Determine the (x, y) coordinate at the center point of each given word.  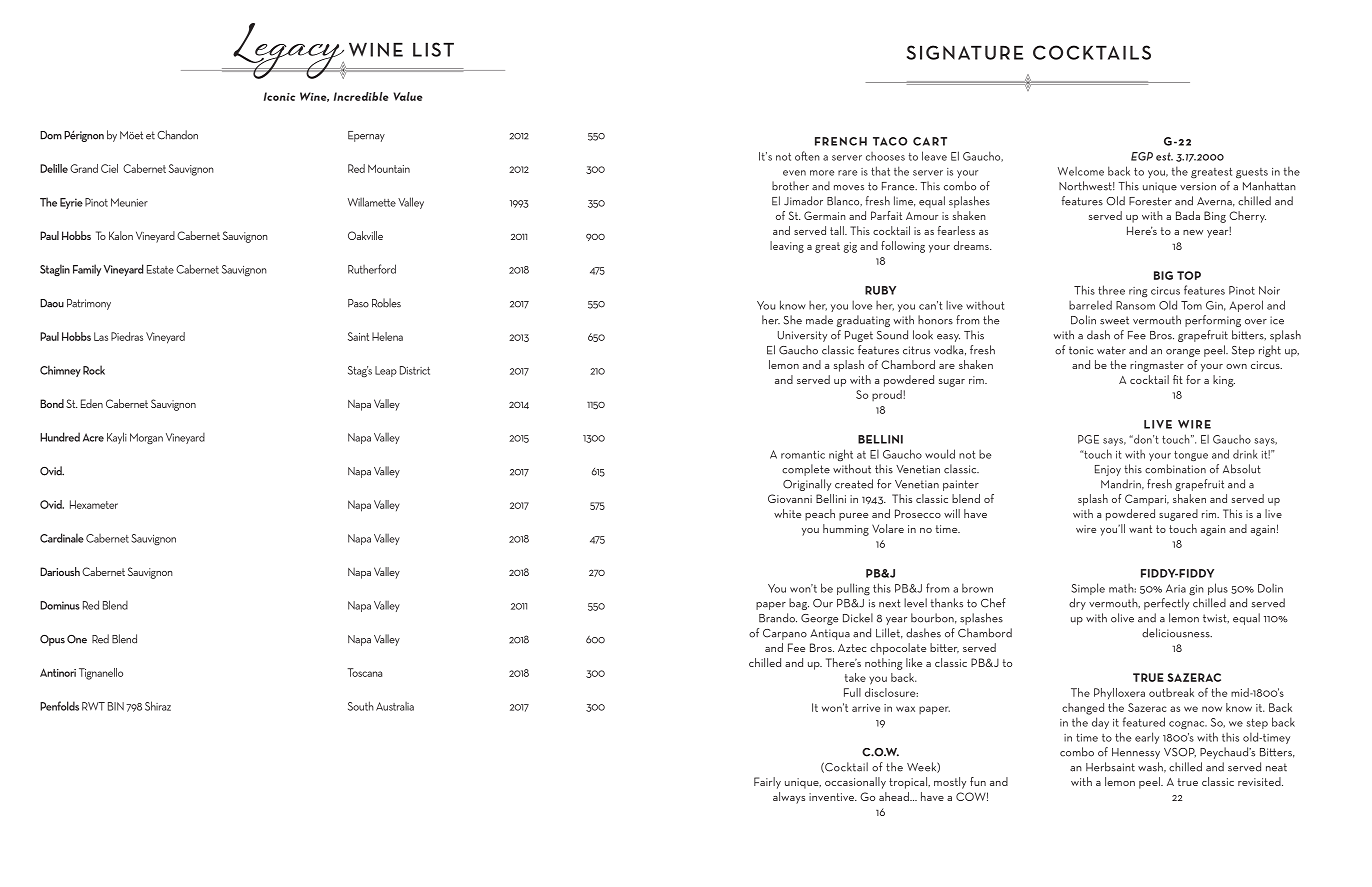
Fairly (767, 783)
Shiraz (158, 706)
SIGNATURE (965, 52)
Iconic (279, 96)
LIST (433, 49)
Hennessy (1136, 753)
